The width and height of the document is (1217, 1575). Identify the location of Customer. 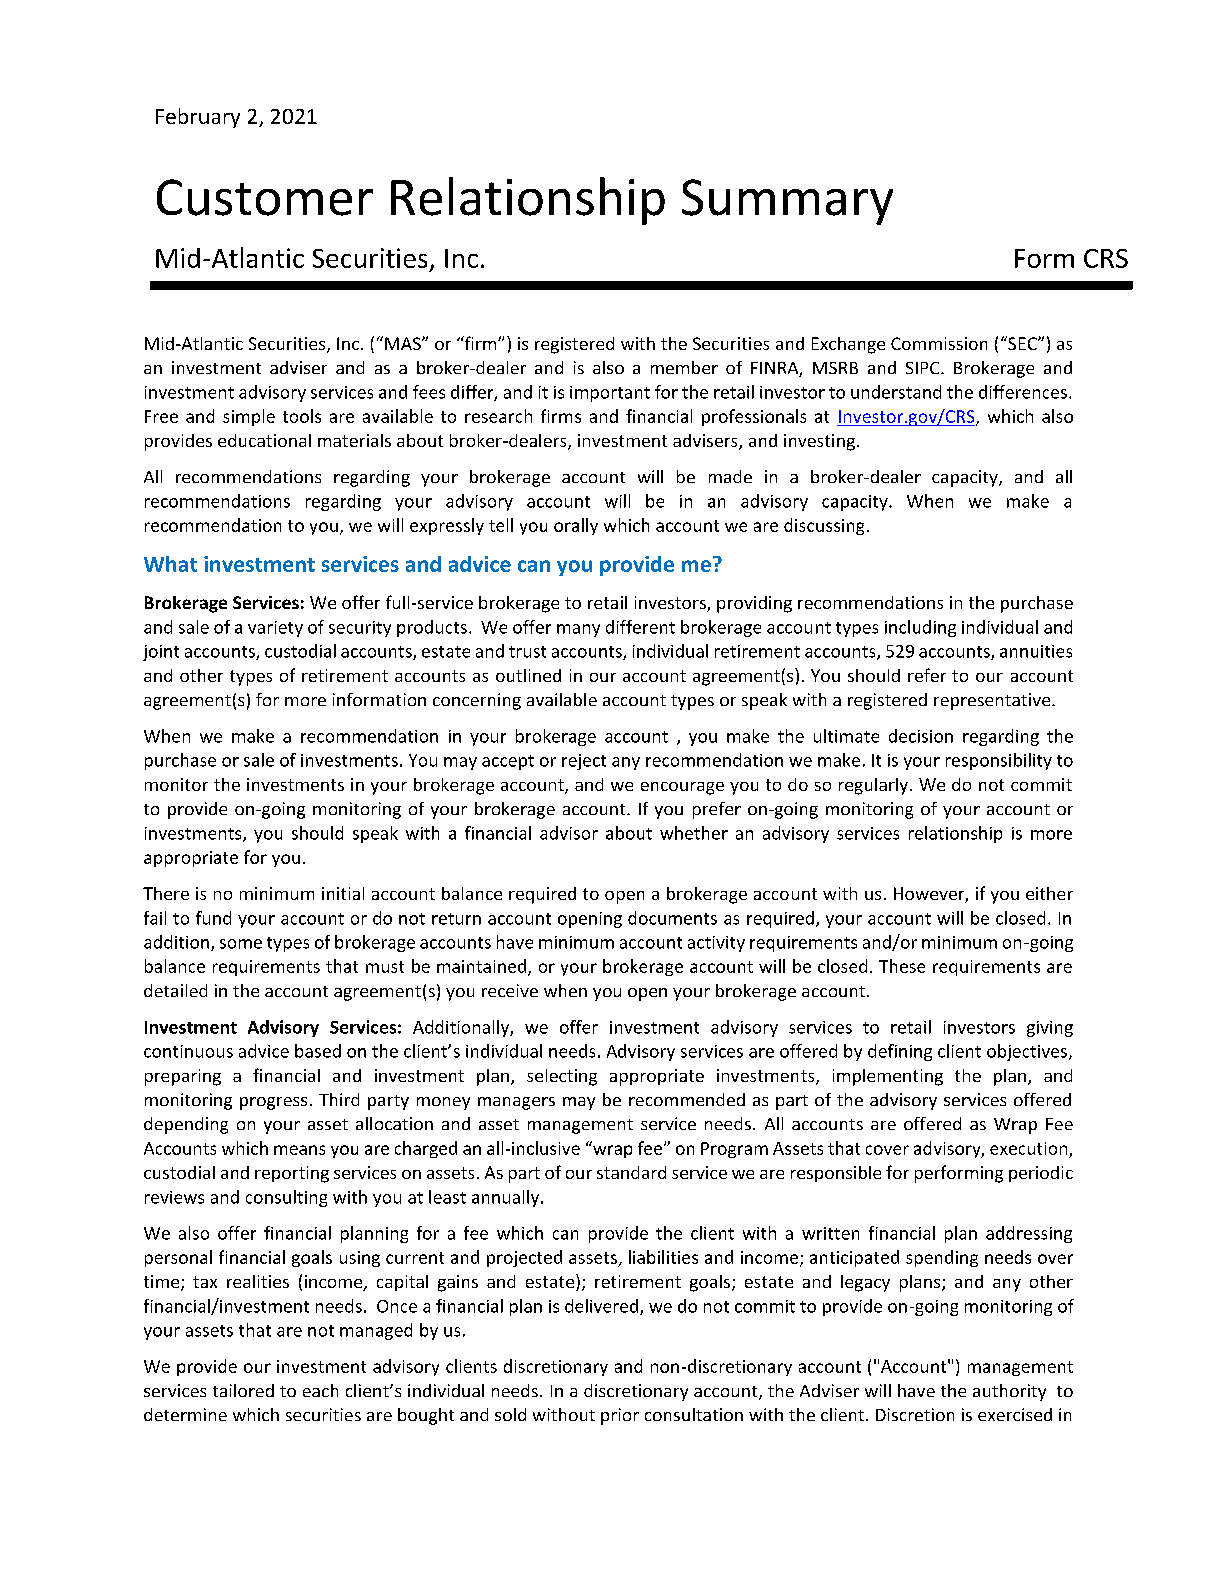
(265, 197).
